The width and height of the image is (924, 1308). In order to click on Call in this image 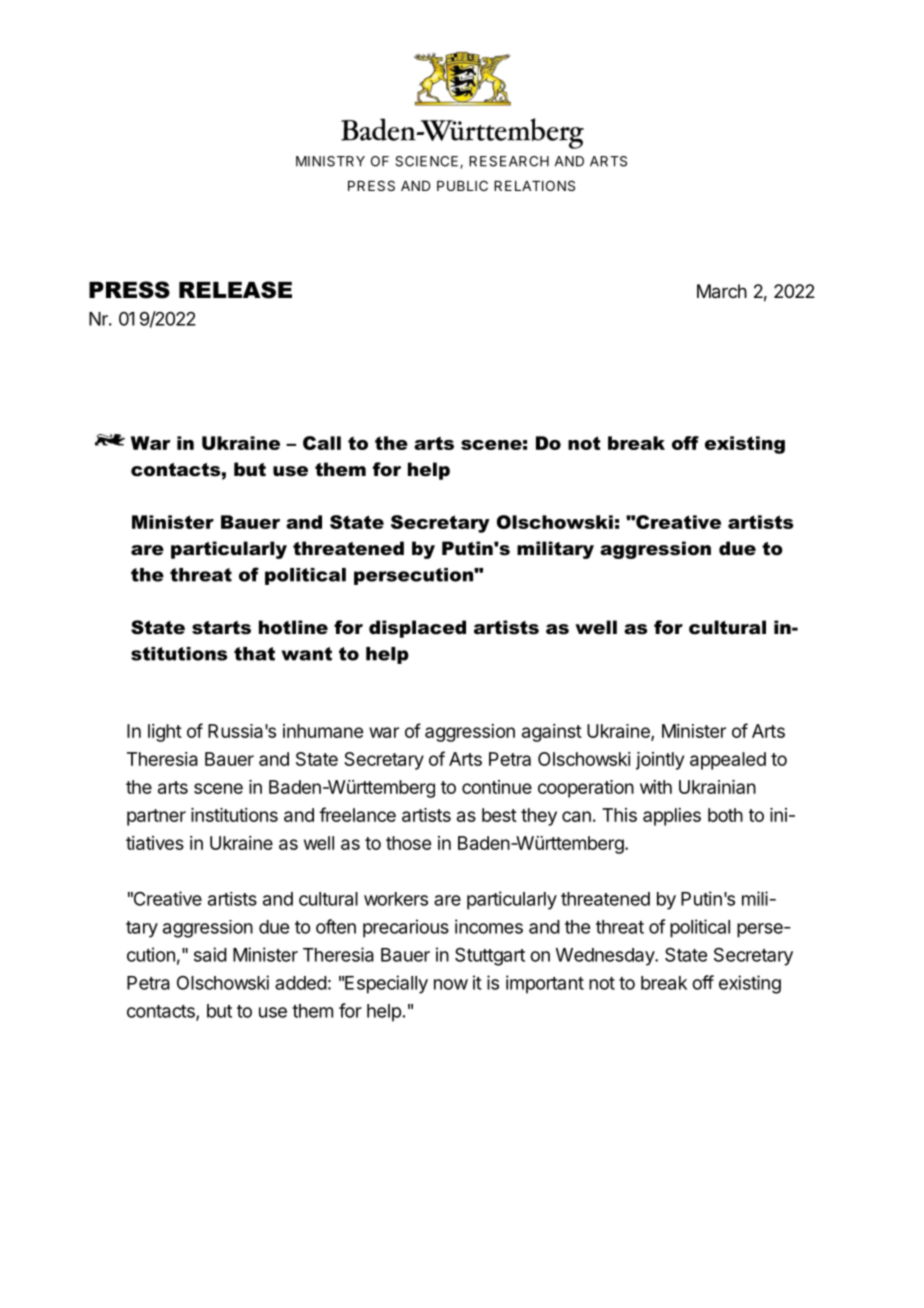, I will do `click(322, 443)`.
